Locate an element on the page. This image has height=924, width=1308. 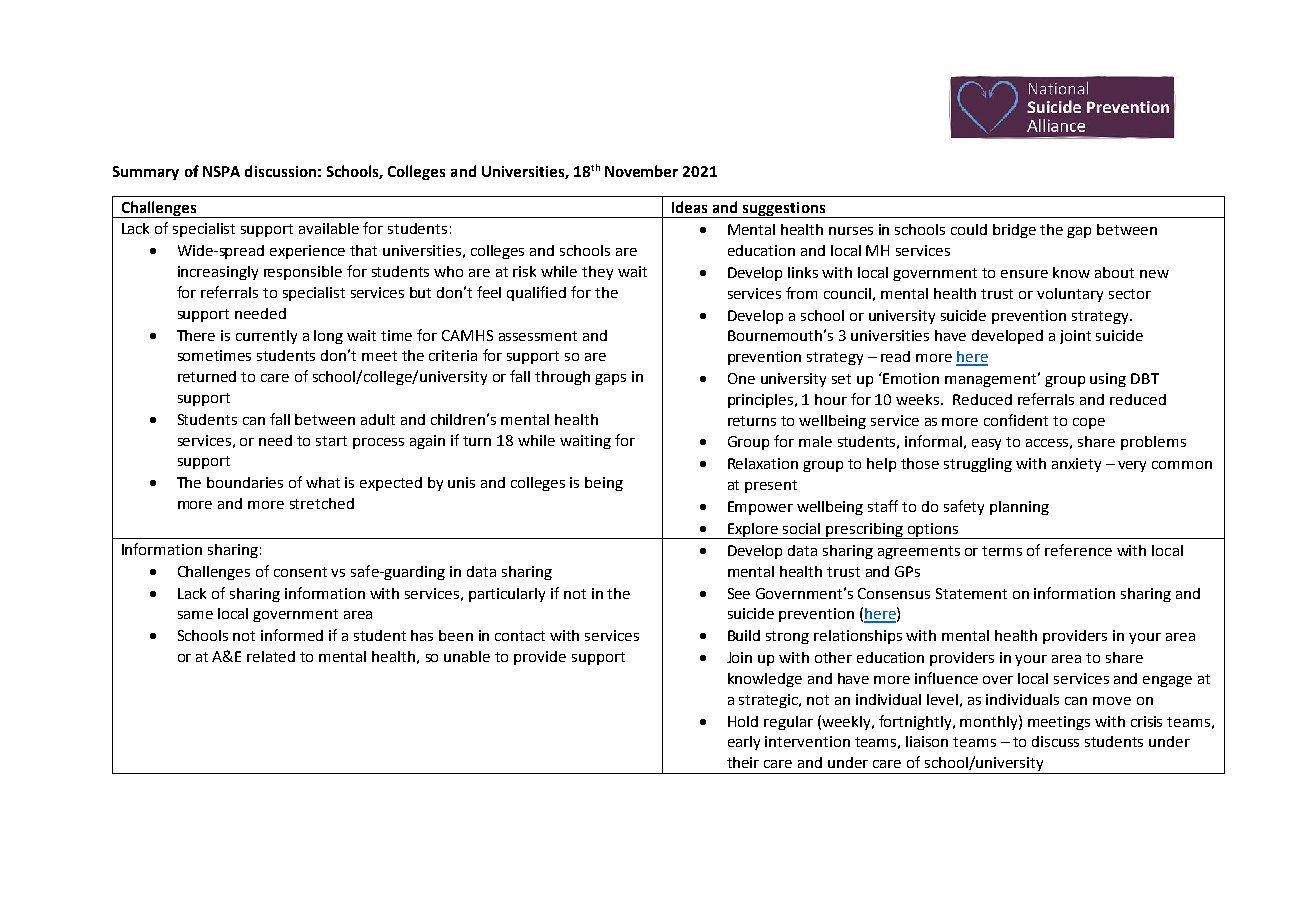
November is located at coordinates (641, 171).
